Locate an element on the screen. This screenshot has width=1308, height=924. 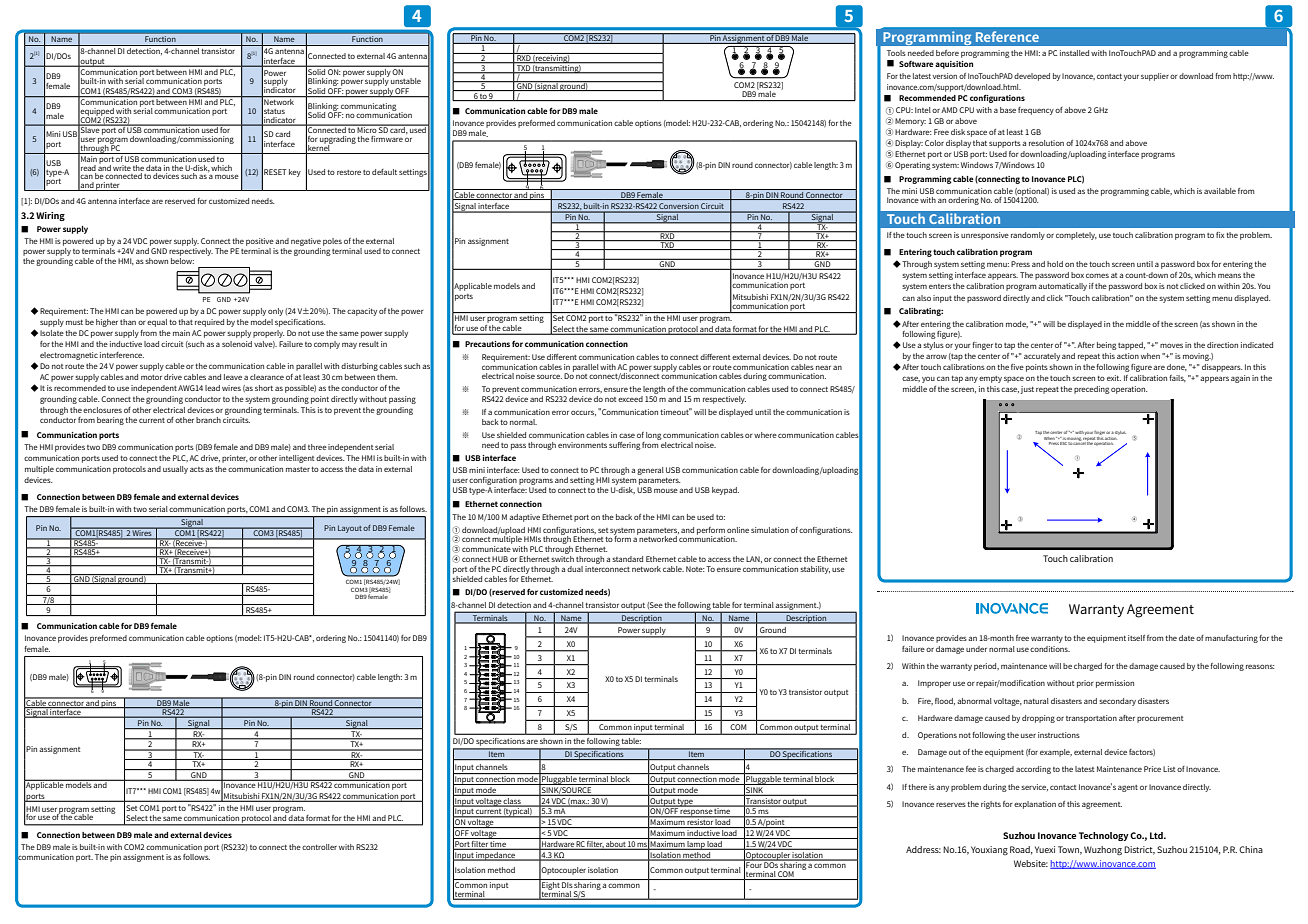
controller is located at coordinates (319, 847).
